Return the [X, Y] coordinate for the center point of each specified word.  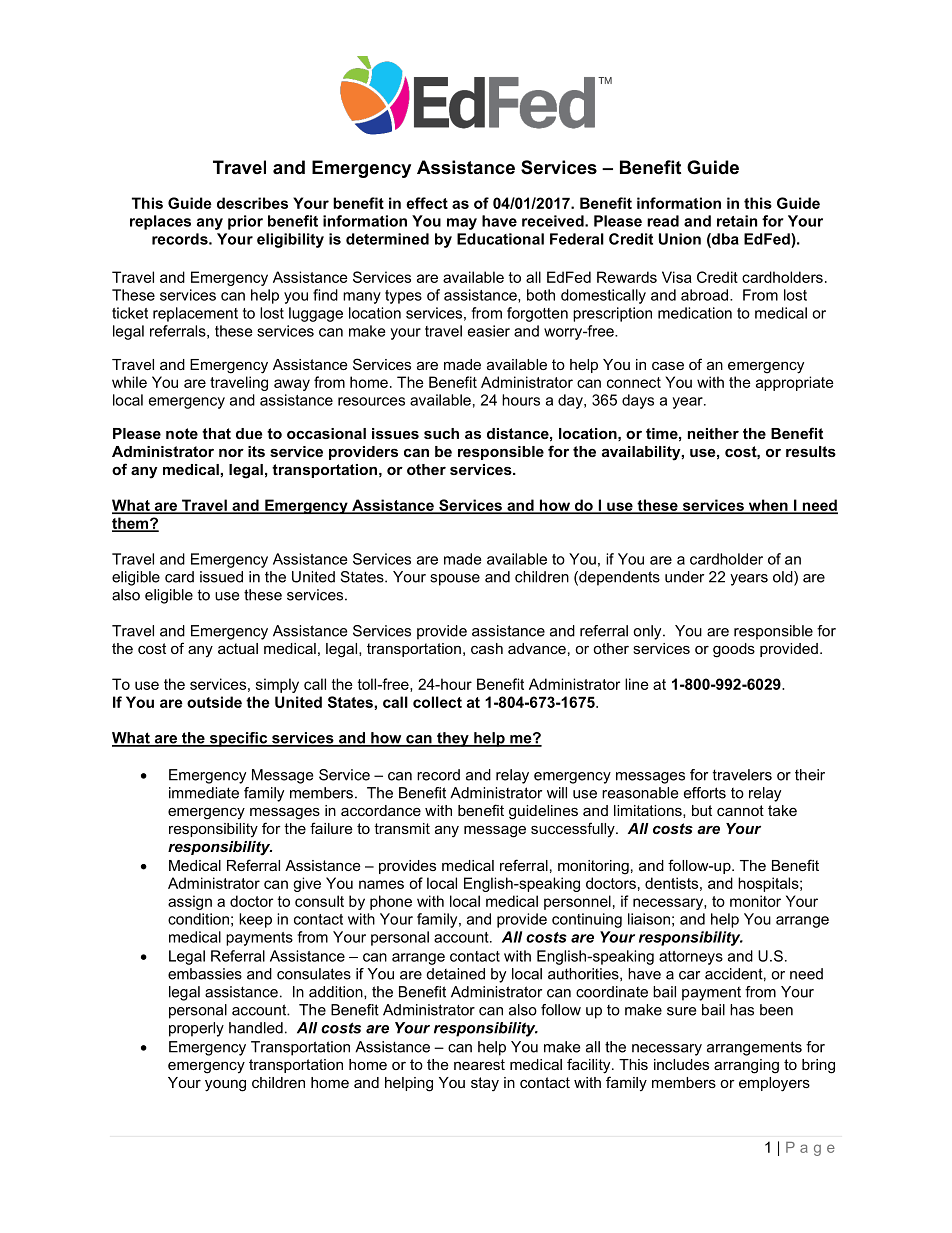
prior [245, 222]
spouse [455, 580]
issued [221, 577]
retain [737, 221]
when [768, 506]
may [462, 224]
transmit [402, 828]
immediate [204, 793]
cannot [740, 810]
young [225, 1086]
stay [485, 1084]
